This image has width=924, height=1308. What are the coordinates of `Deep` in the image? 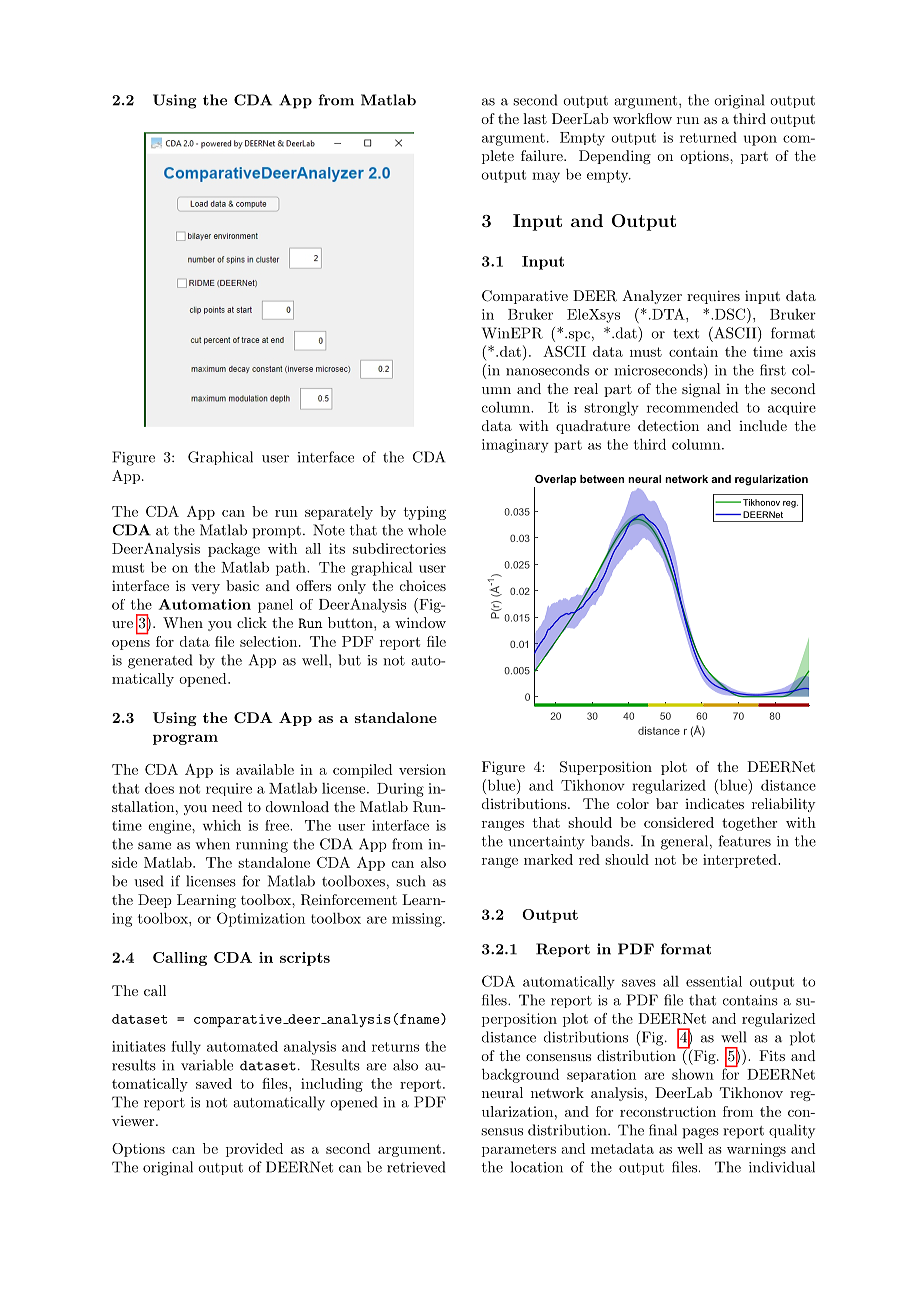 It's located at (155, 901).
